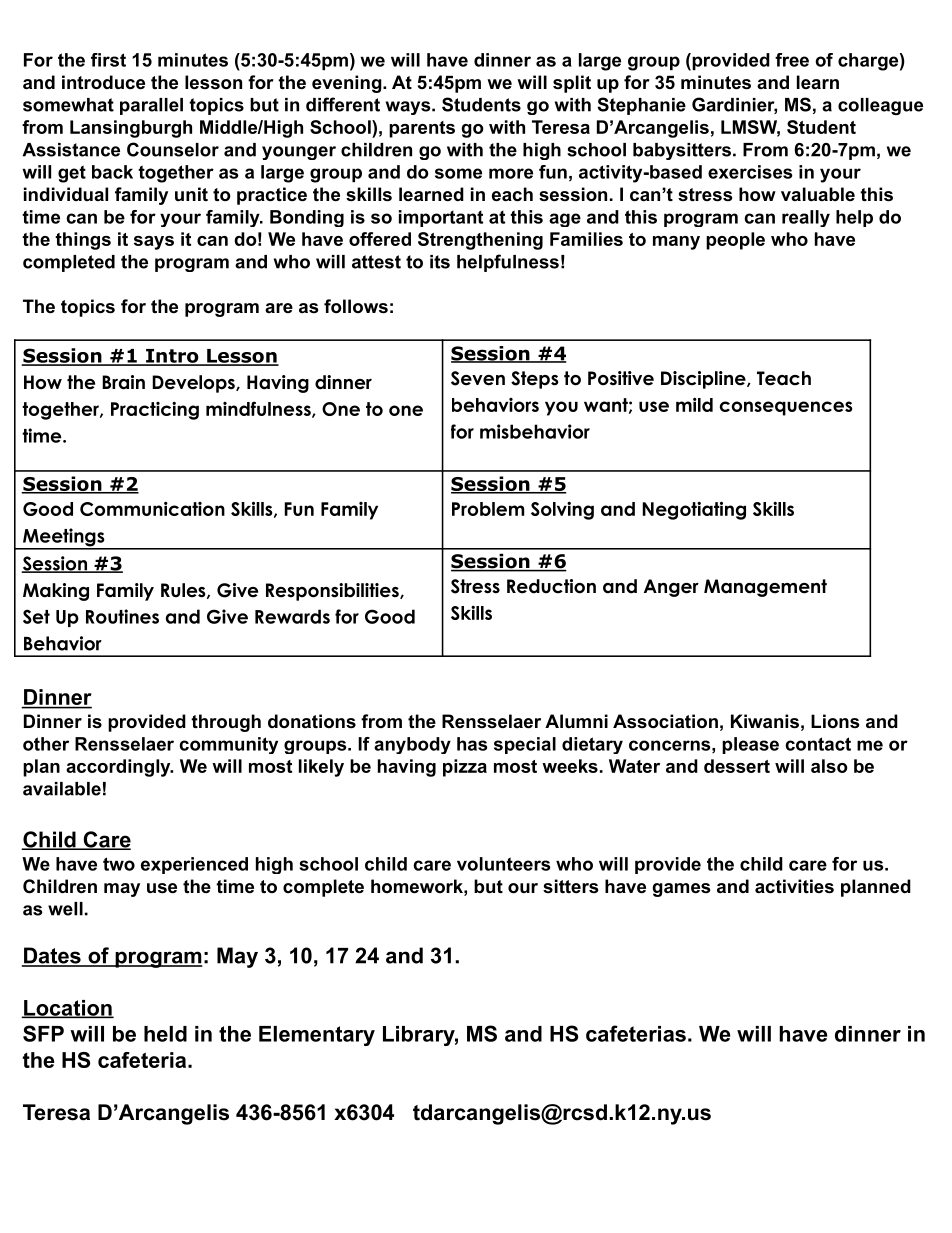 The height and width of the screenshot is (1233, 952). Describe the element at coordinates (472, 744) in the screenshot. I see `has` at that location.
